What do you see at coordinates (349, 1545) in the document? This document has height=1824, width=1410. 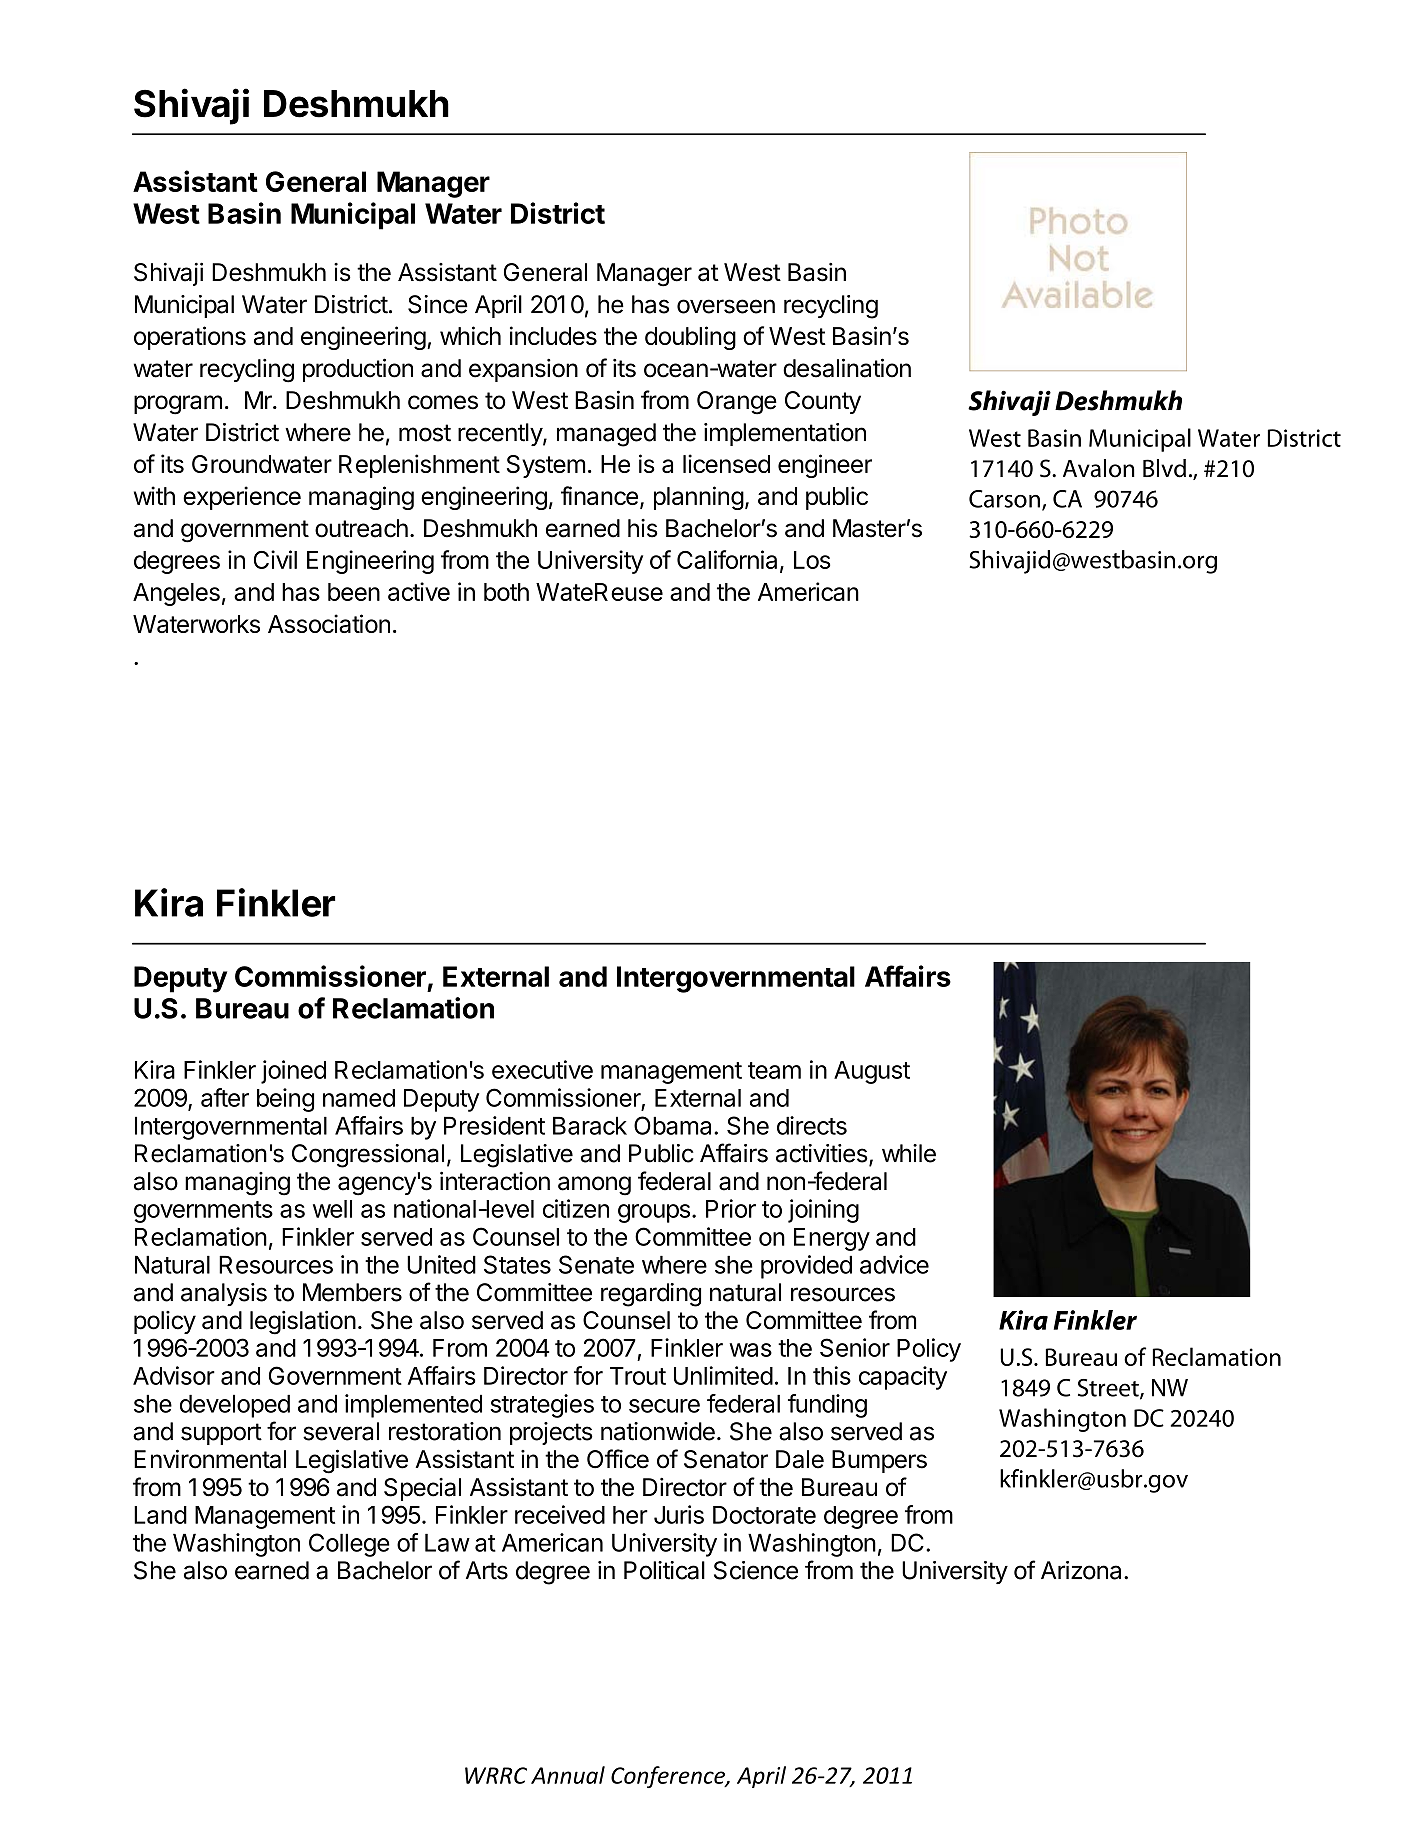 I see `College` at bounding box center [349, 1545].
